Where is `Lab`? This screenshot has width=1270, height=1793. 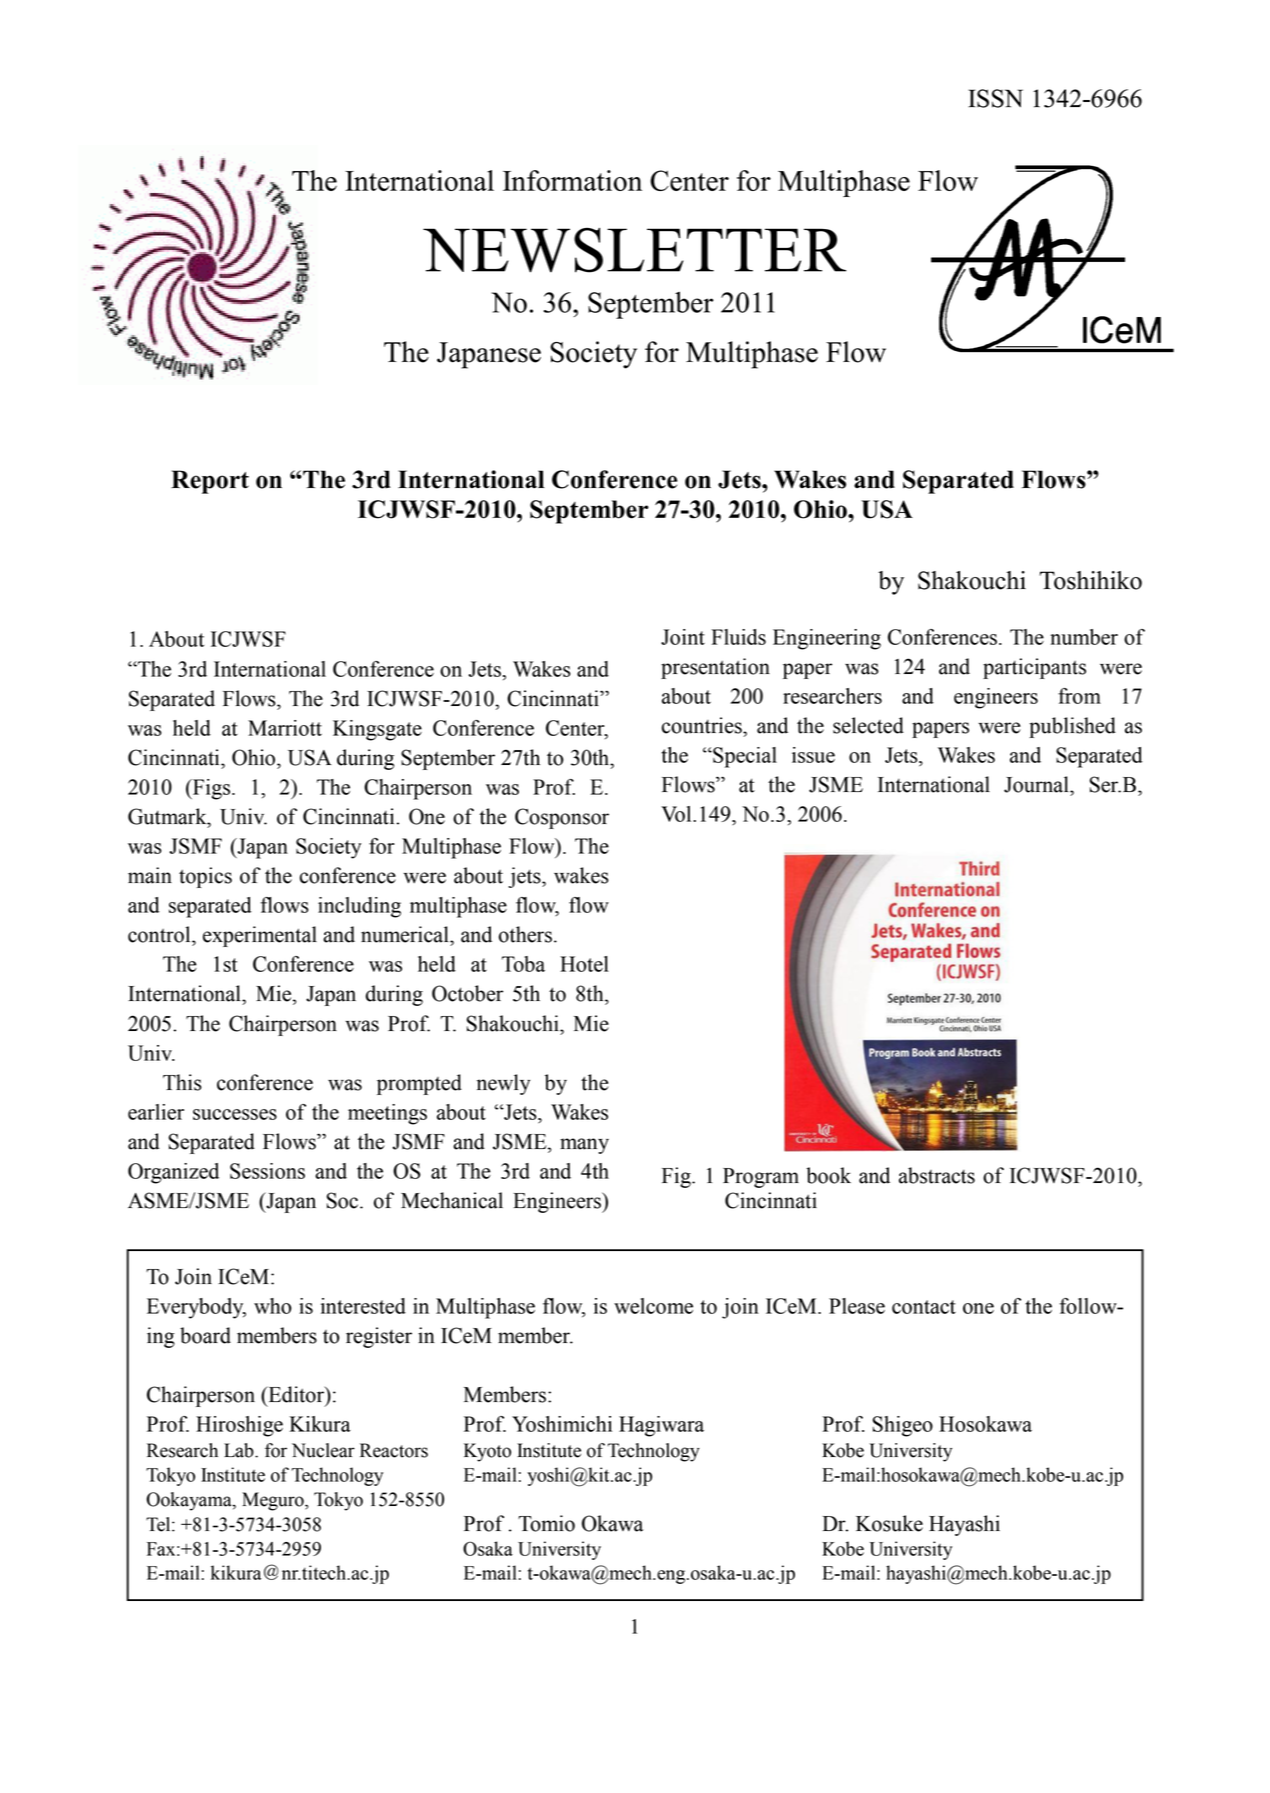 Lab is located at coordinates (240, 1450).
